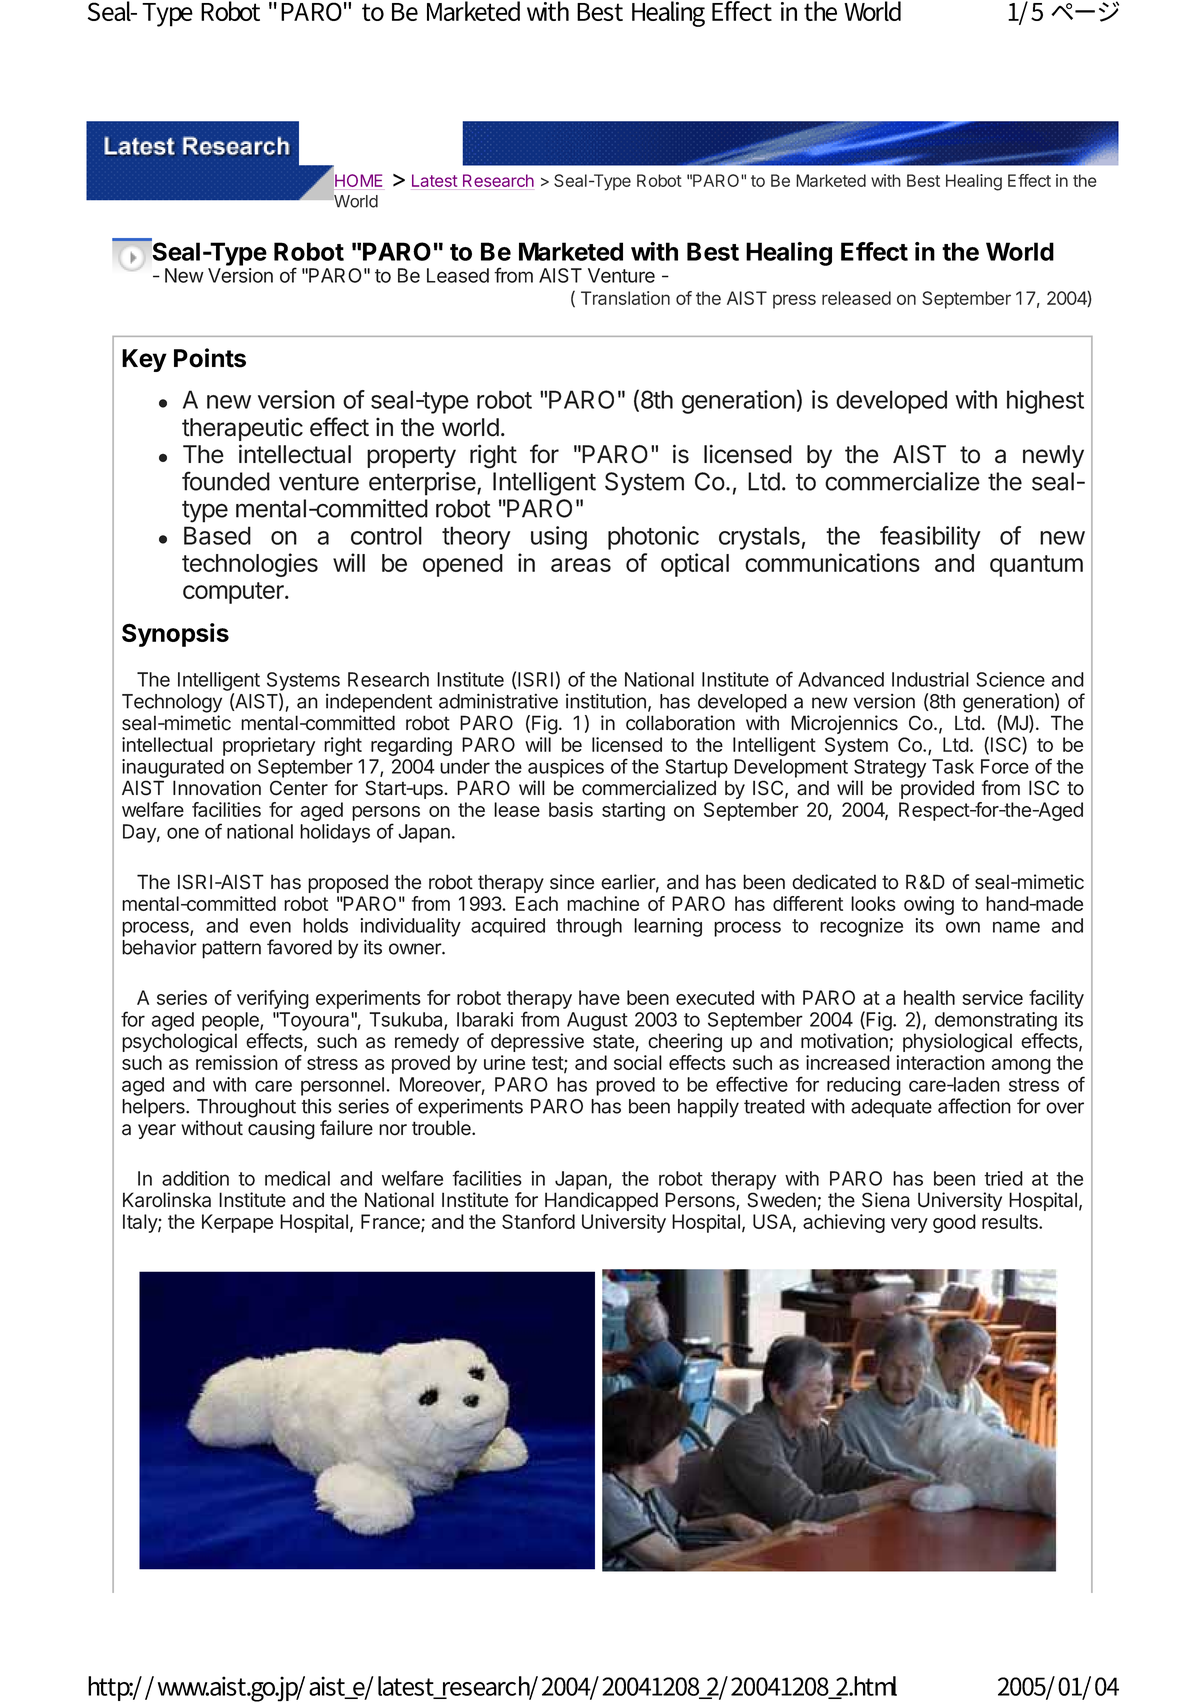 This screenshot has width=1204, height=1703. What do you see at coordinates (172, 703) in the screenshot?
I see `Technology` at bounding box center [172, 703].
